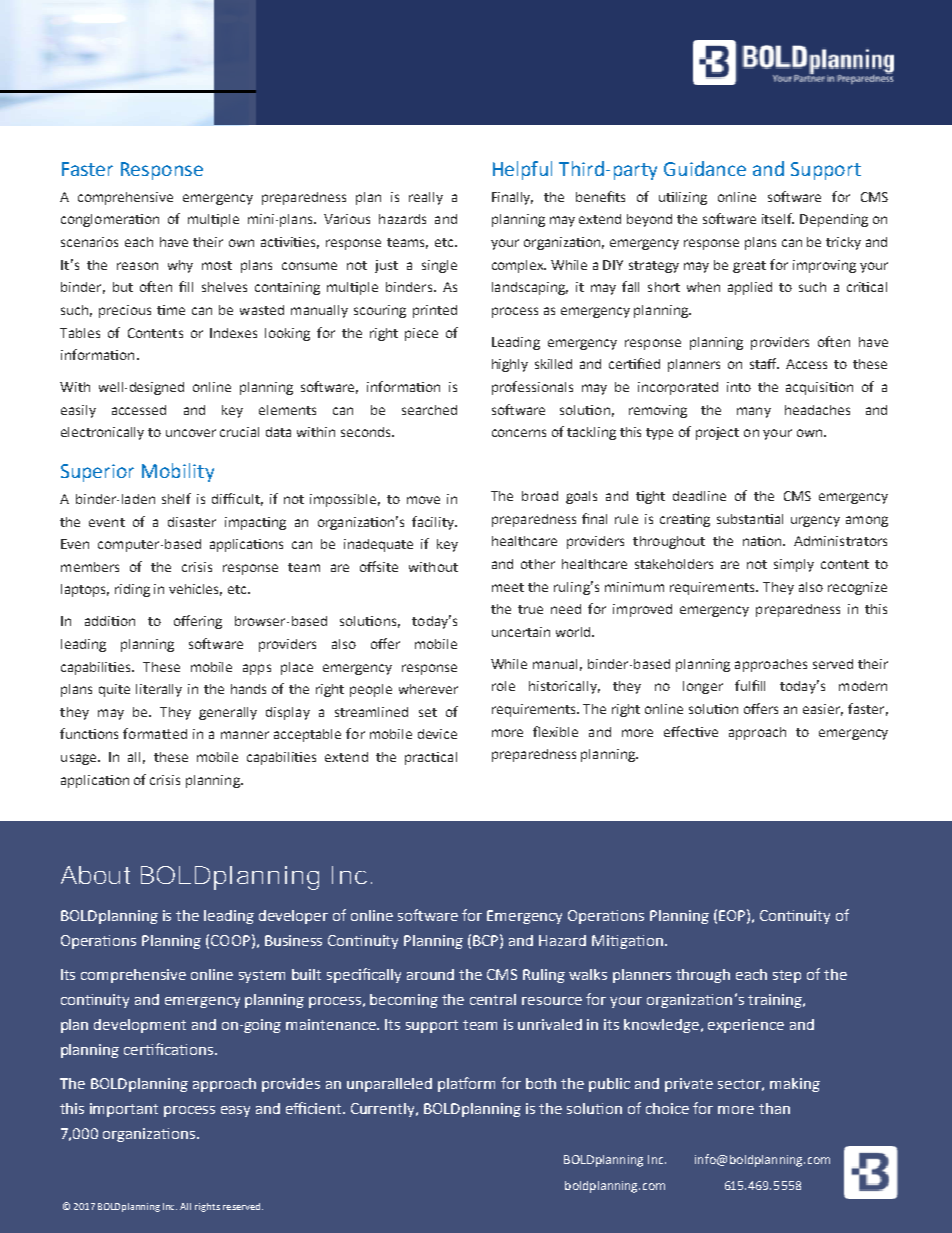 This page has height=1233, width=952. I want to click on certifications, so click(170, 1049).
